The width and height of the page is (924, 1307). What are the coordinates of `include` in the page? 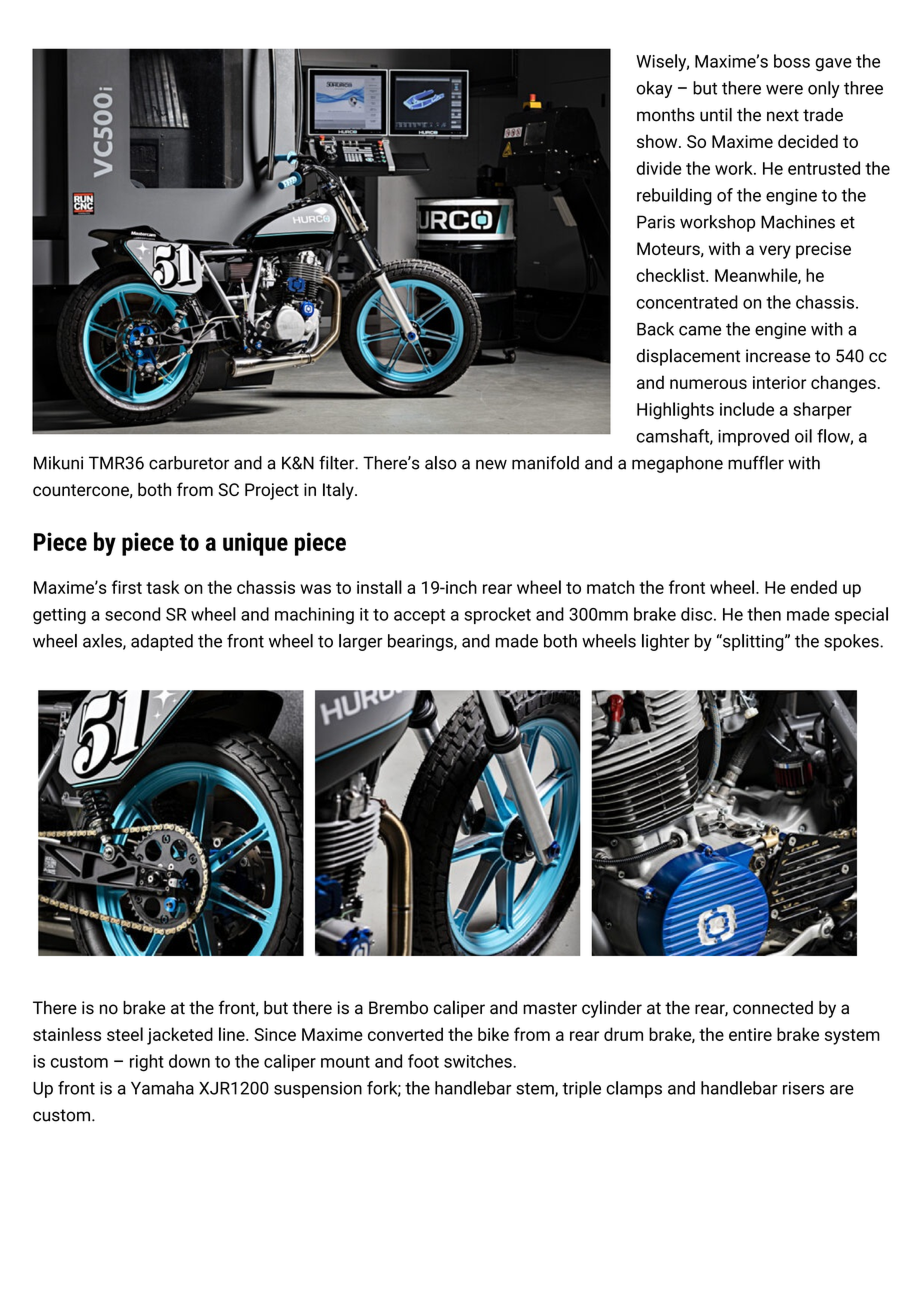 It's located at (747, 409).
